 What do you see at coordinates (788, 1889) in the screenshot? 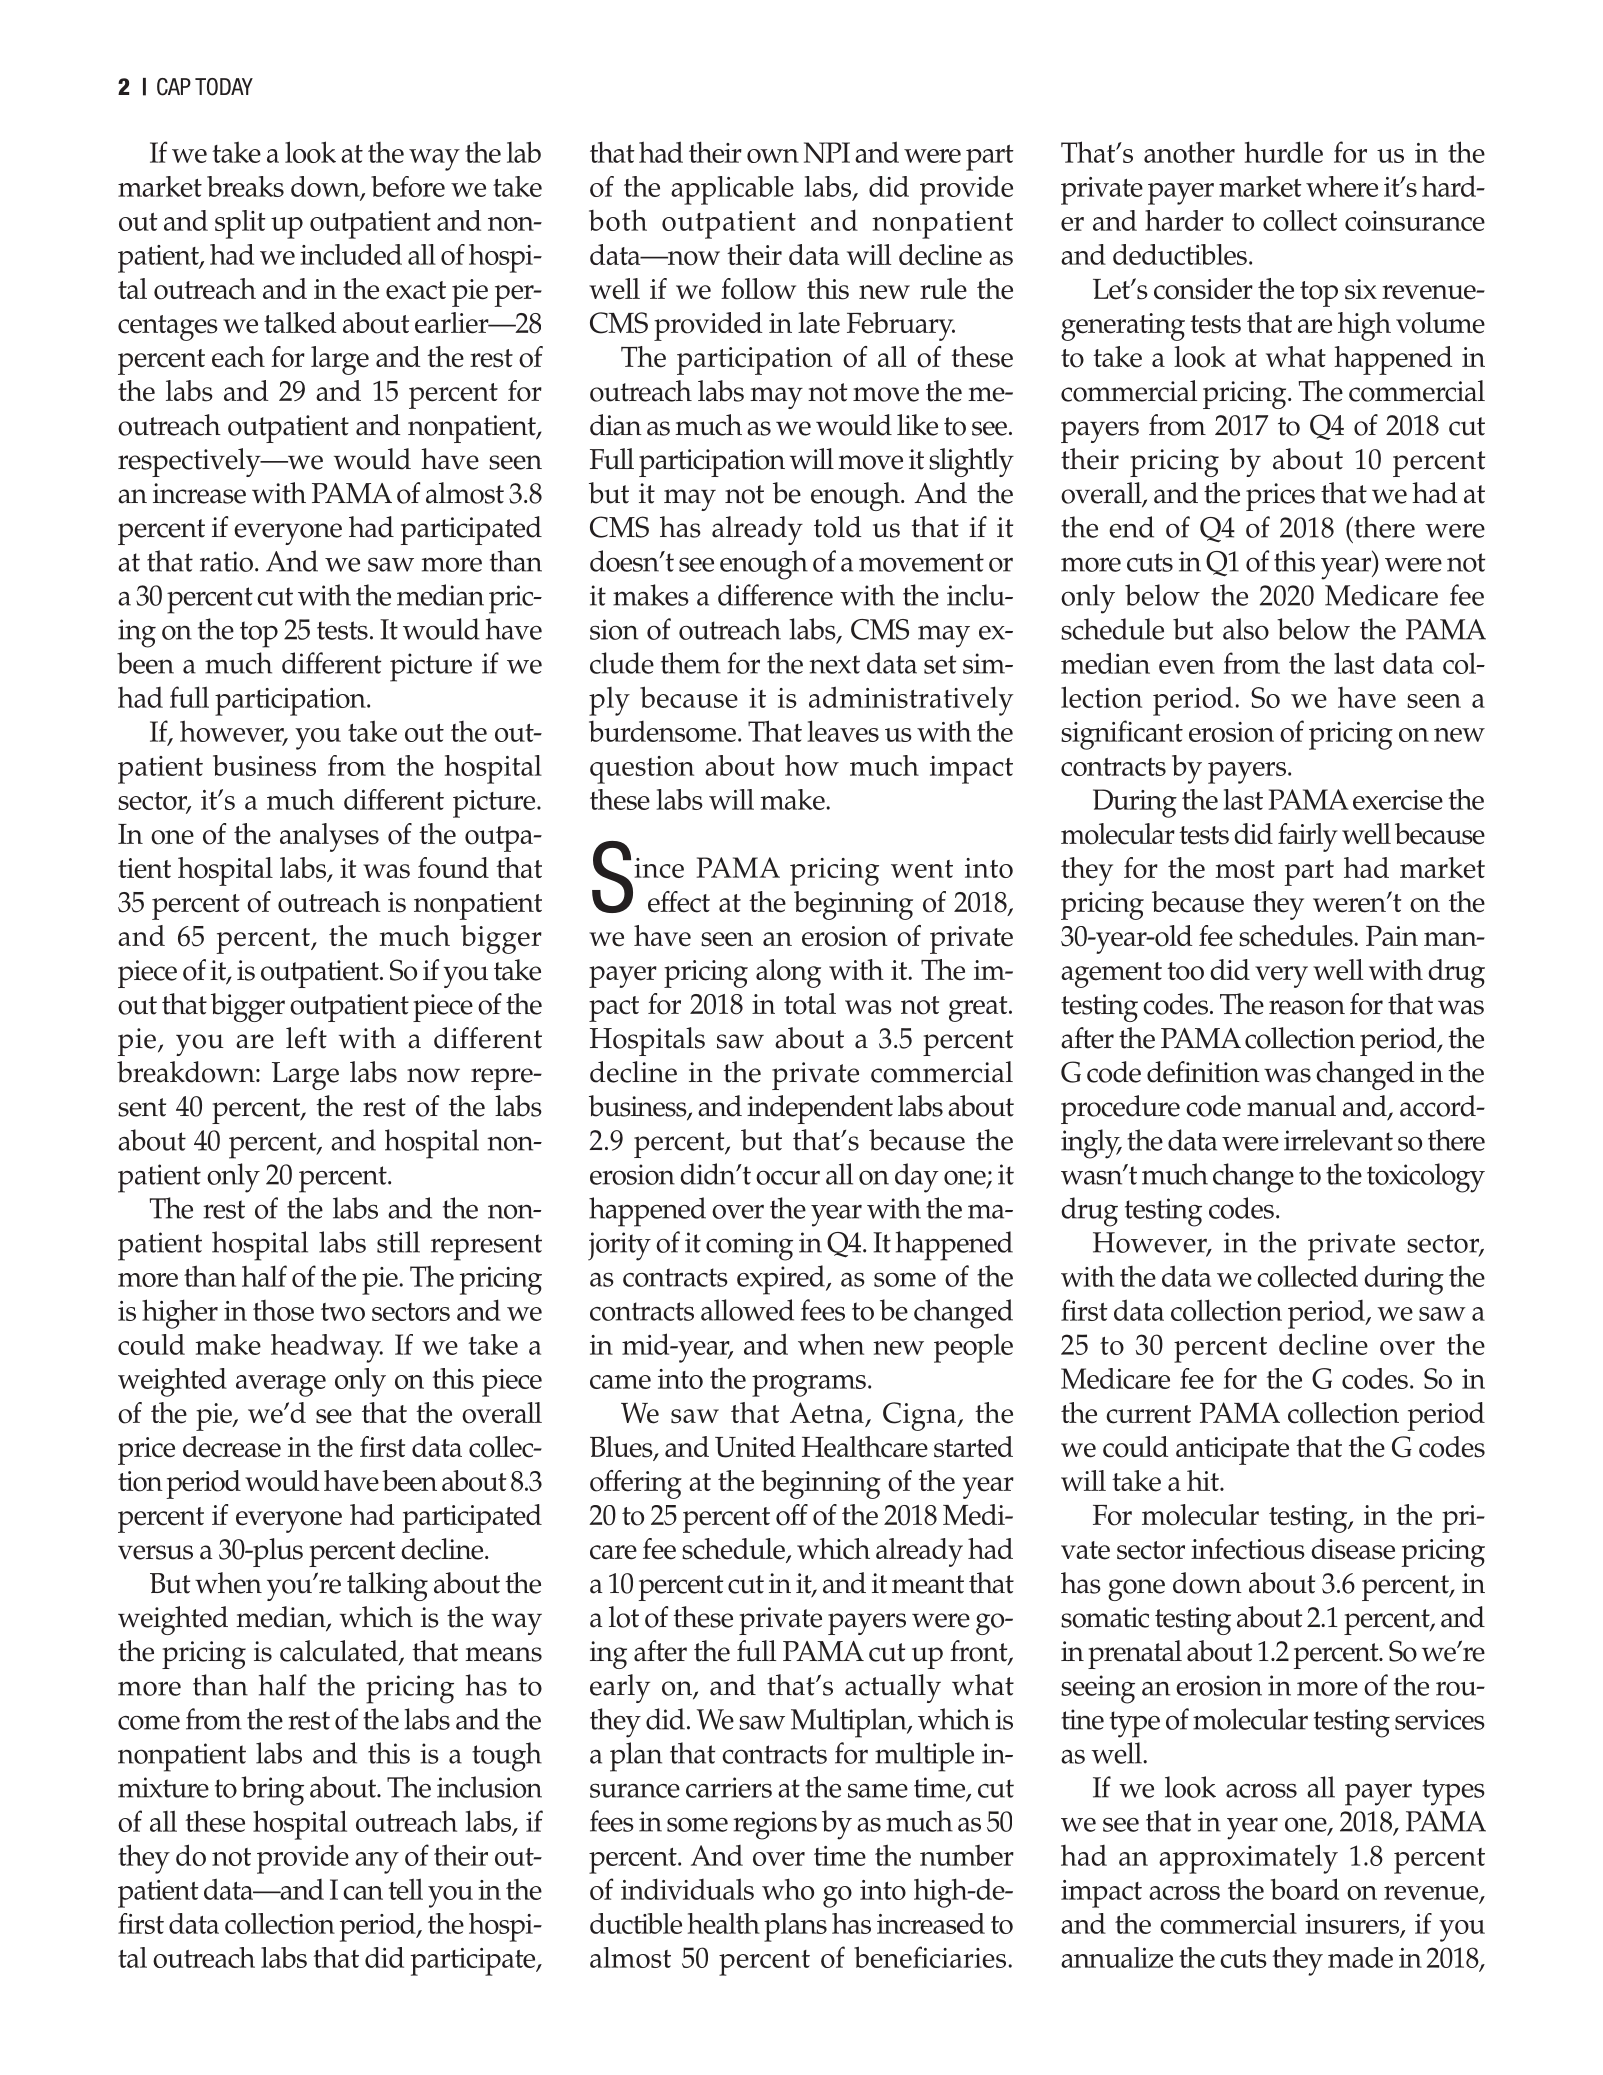
I see `who` at bounding box center [788, 1889].
